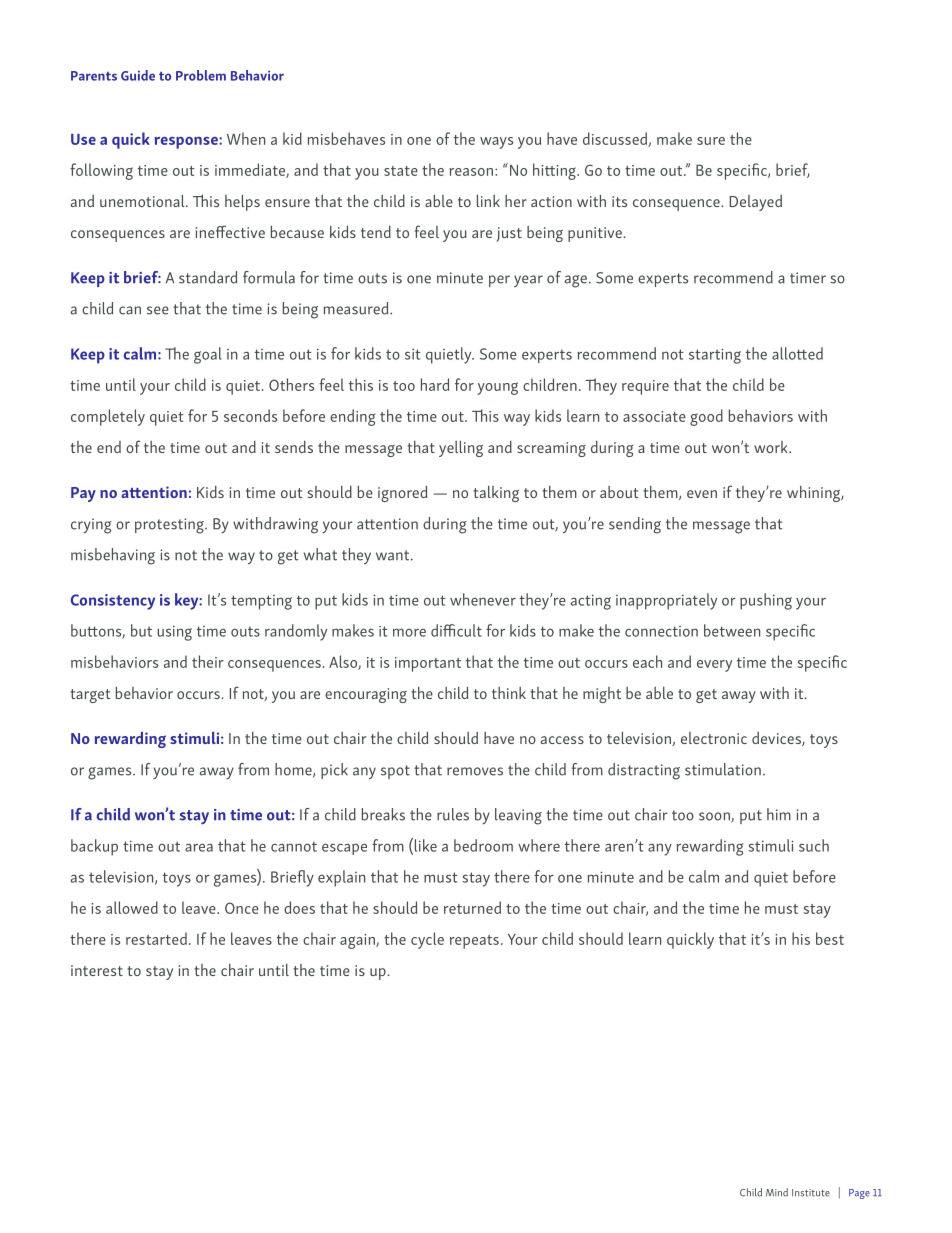 This document has height=1233, width=952. I want to click on Mind, so click(777, 1192).
